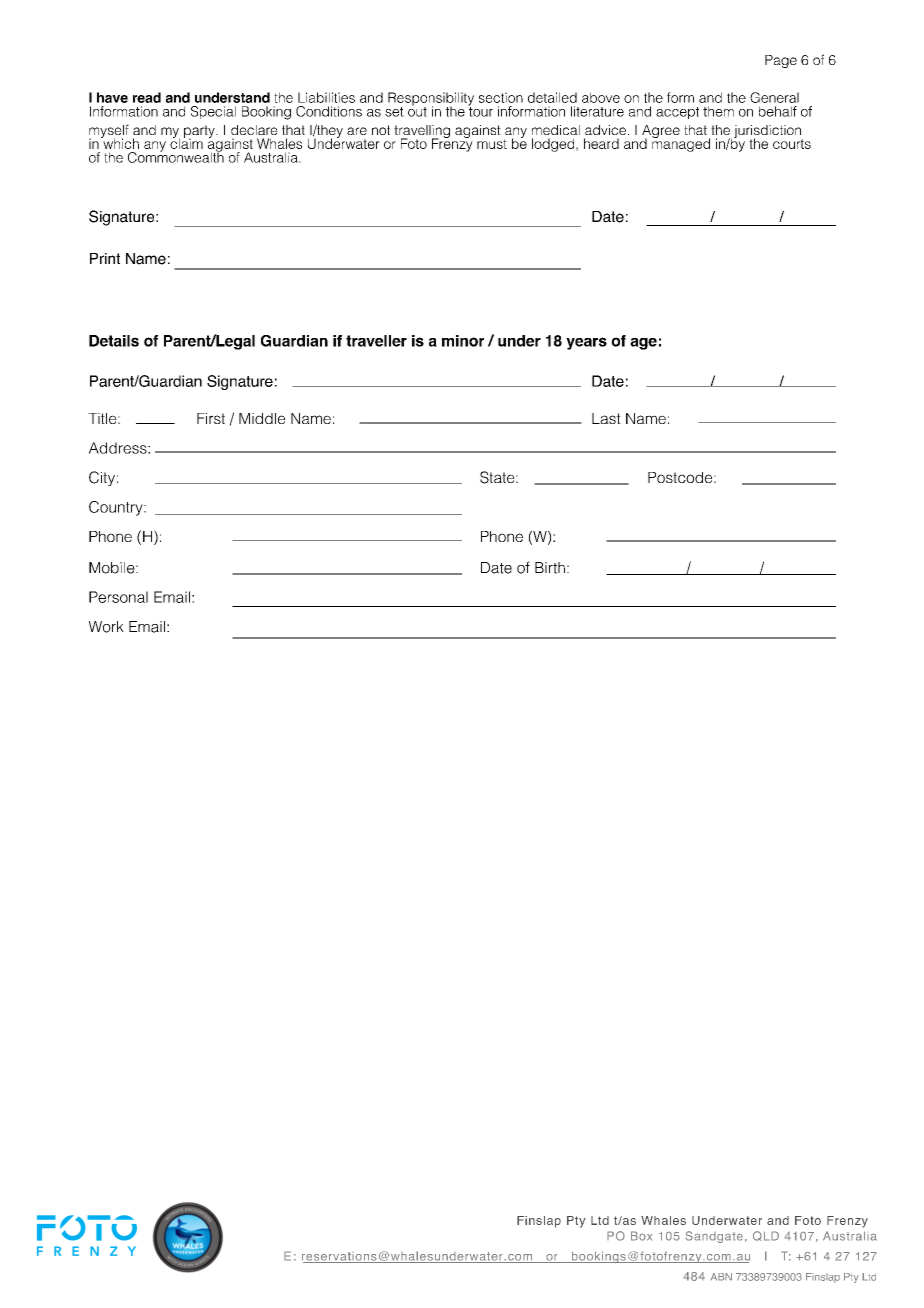 The width and height of the screenshot is (924, 1308). What do you see at coordinates (550, 568) in the screenshot?
I see `Birth` at bounding box center [550, 568].
